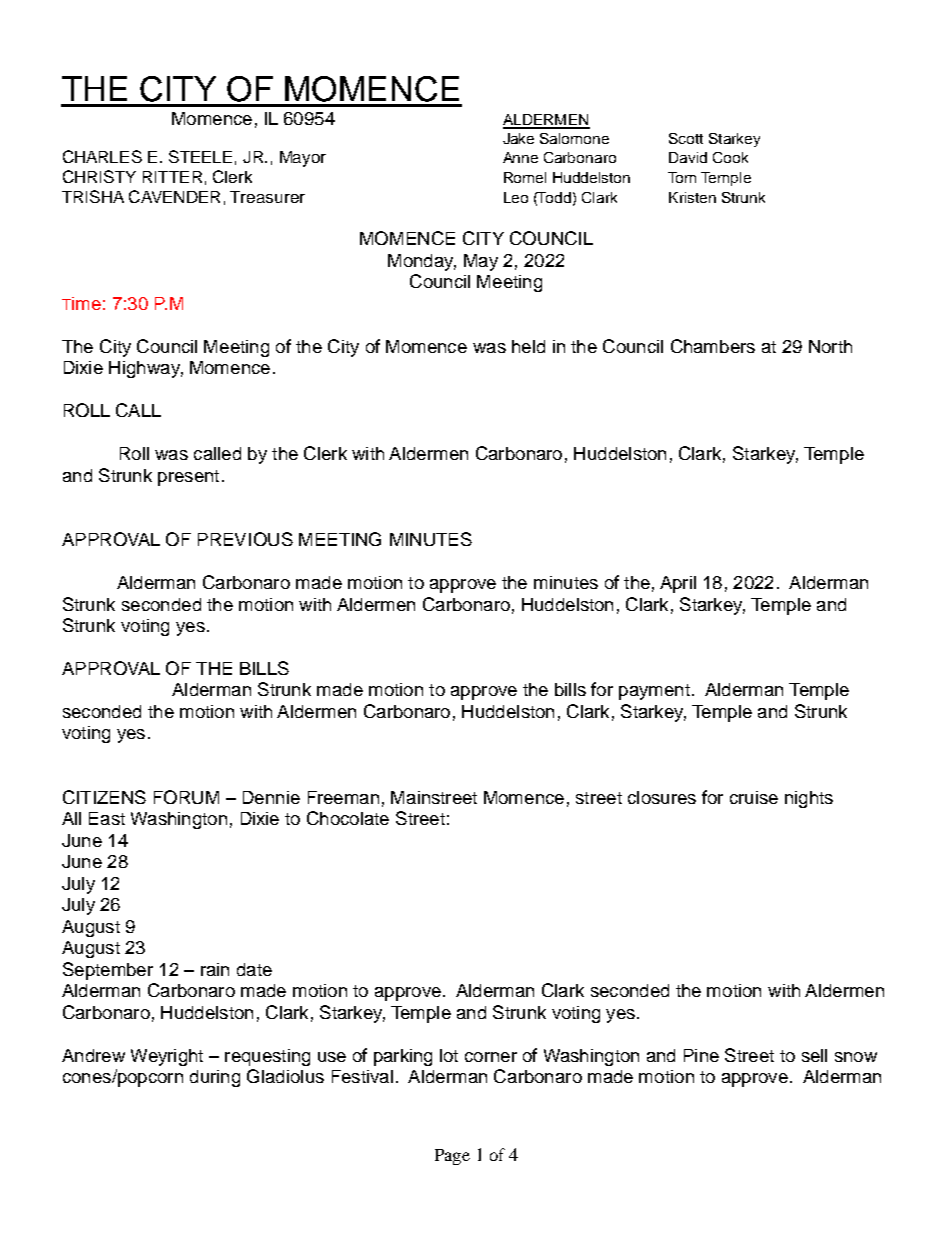  Describe the element at coordinates (188, 478) in the screenshot. I see `present` at that location.
